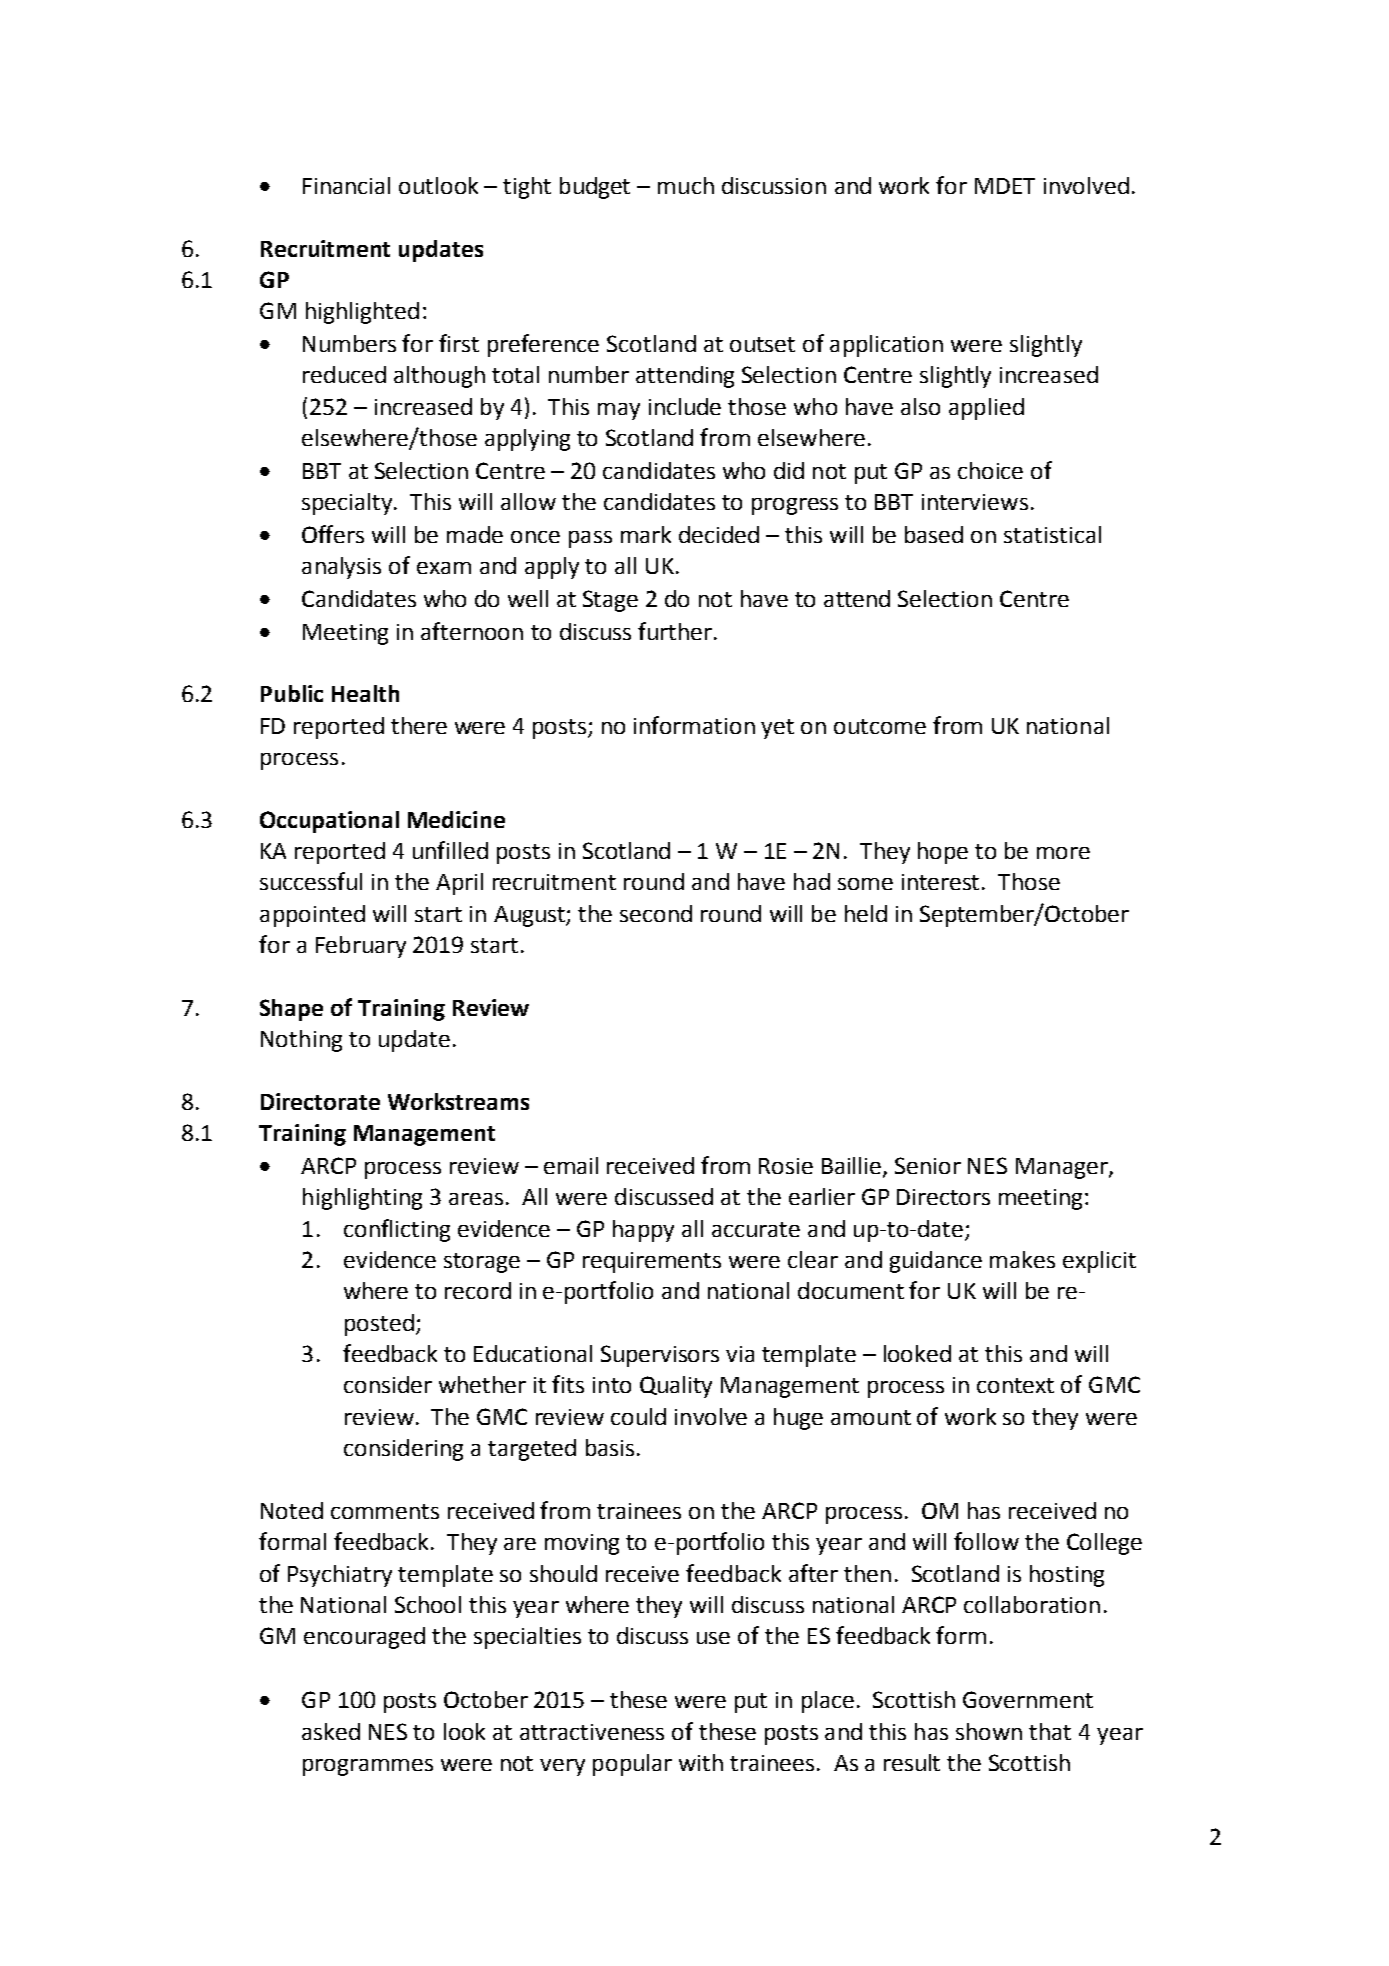 This screenshot has width=1389, height=1966. What do you see at coordinates (368, 1767) in the screenshot?
I see `programmes` at bounding box center [368, 1767].
